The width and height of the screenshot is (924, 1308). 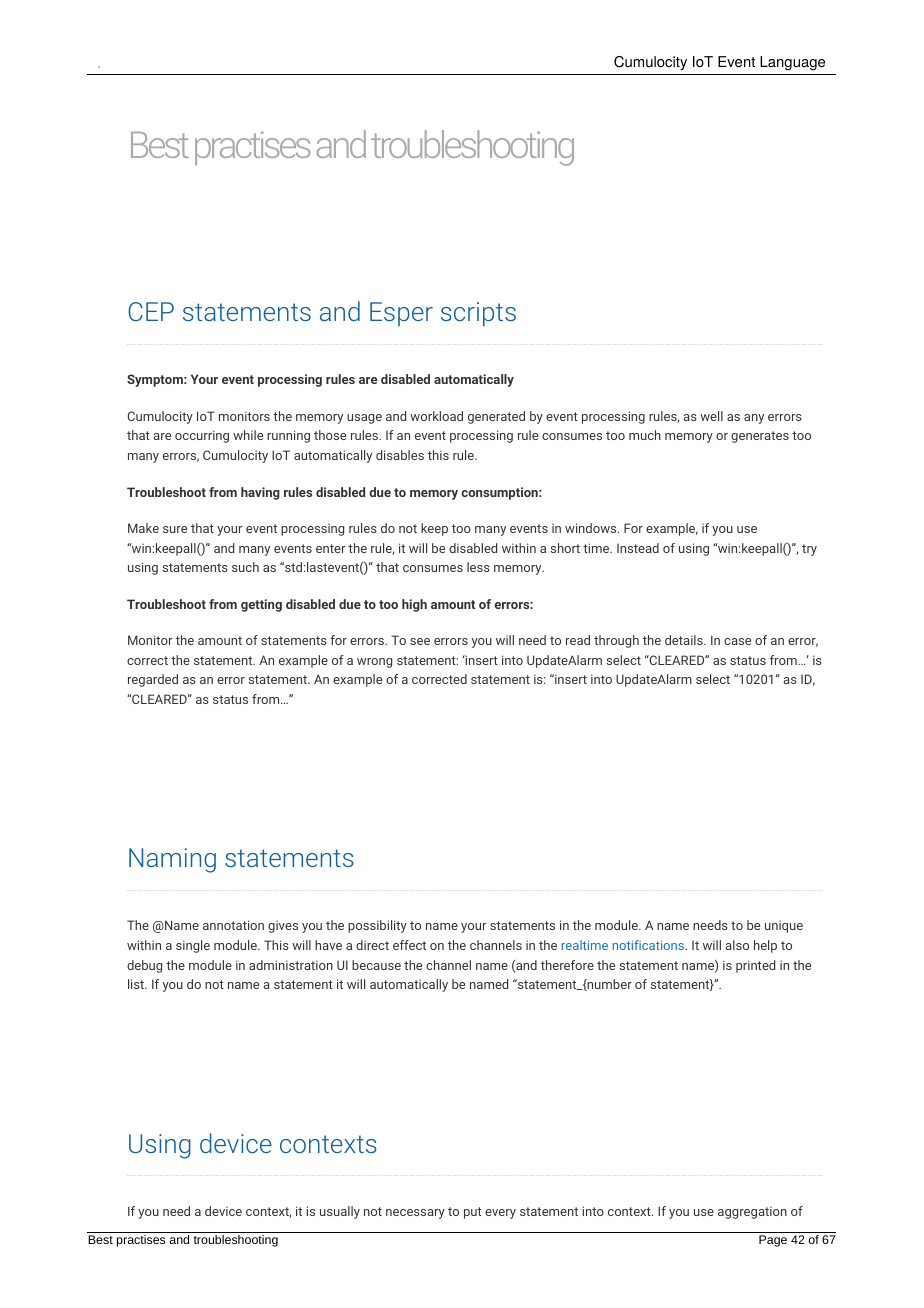 I want to click on Language, so click(x=792, y=63).
